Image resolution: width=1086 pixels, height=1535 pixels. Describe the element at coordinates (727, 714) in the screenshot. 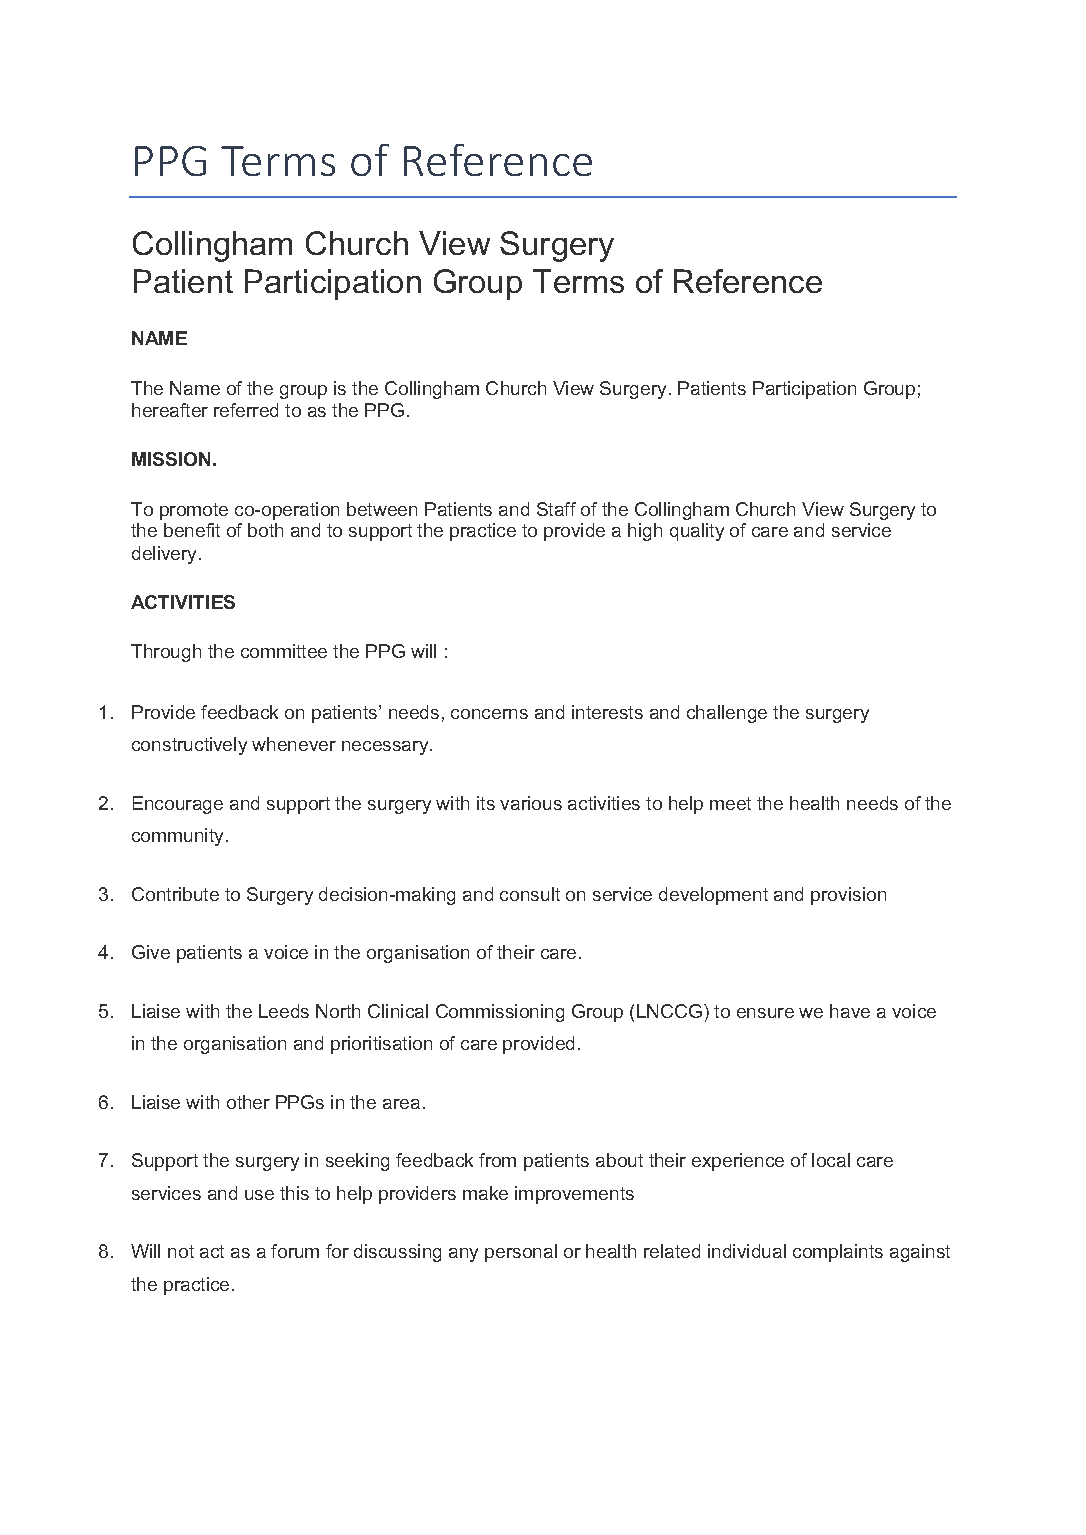

I see `challenge` at that location.
